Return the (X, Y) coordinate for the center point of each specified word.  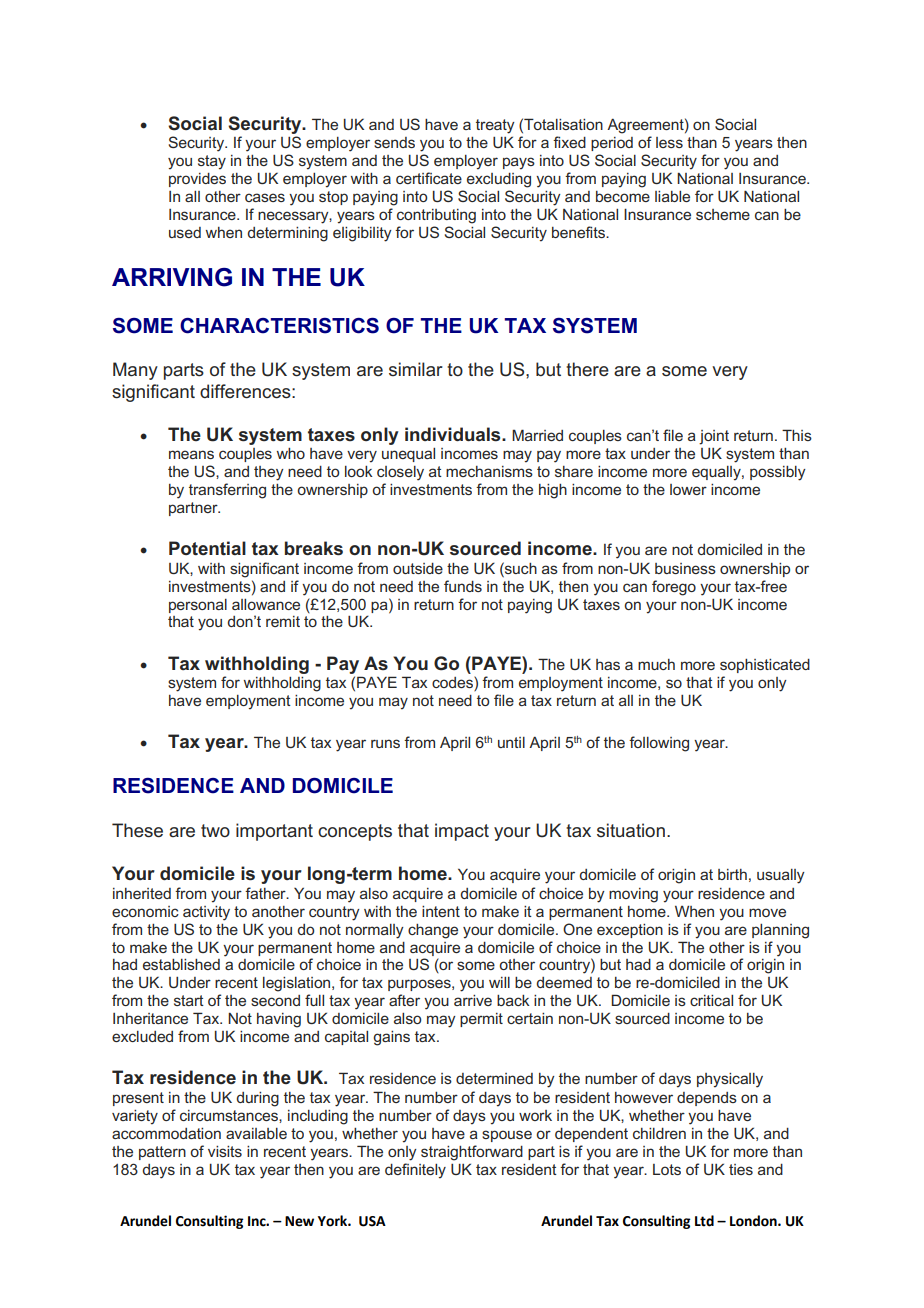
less (669, 142)
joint (714, 437)
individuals (454, 434)
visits (225, 1151)
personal (198, 606)
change (433, 931)
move (767, 912)
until (511, 742)
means (191, 454)
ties (741, 1169)
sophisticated (765, 666)
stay (212, 162)
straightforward (472, 1153)
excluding (499, 180)
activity (206, 913)
